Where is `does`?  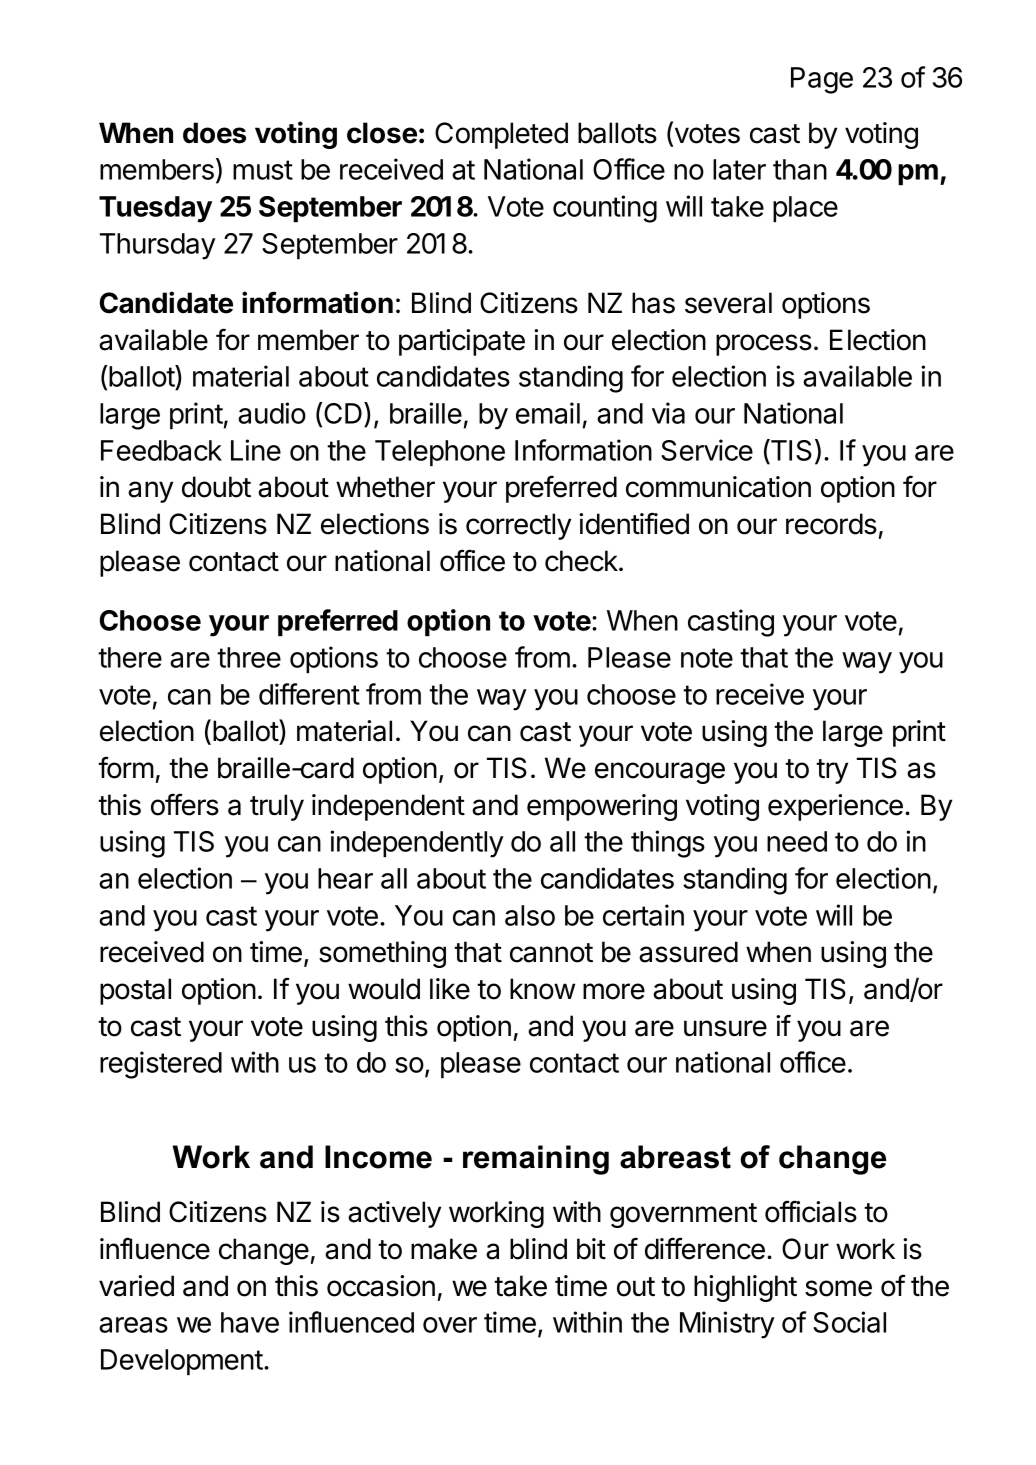 does is located at coordinates (214, 133).
